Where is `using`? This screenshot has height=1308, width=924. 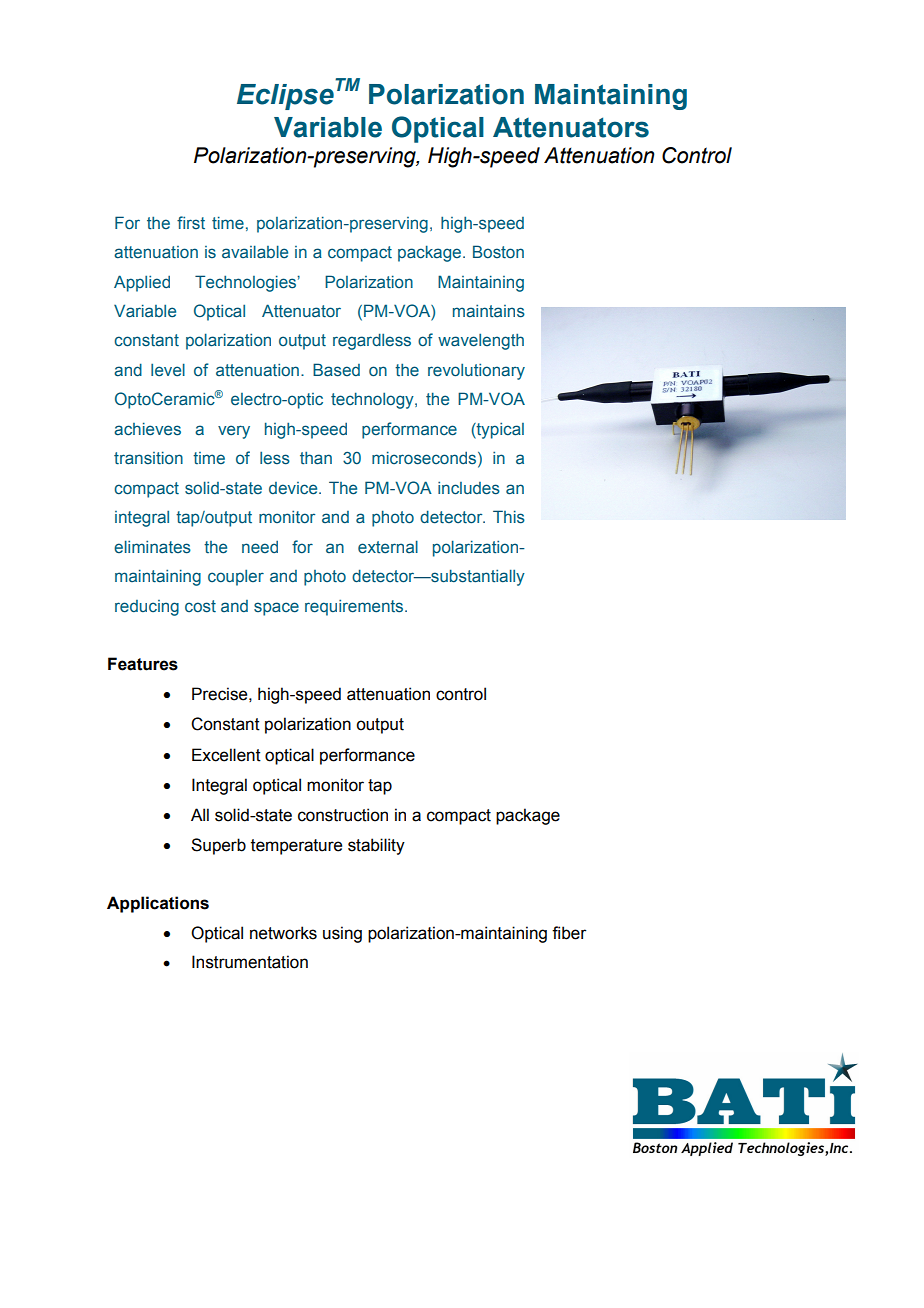
using is located at coordinates (342, 934).
